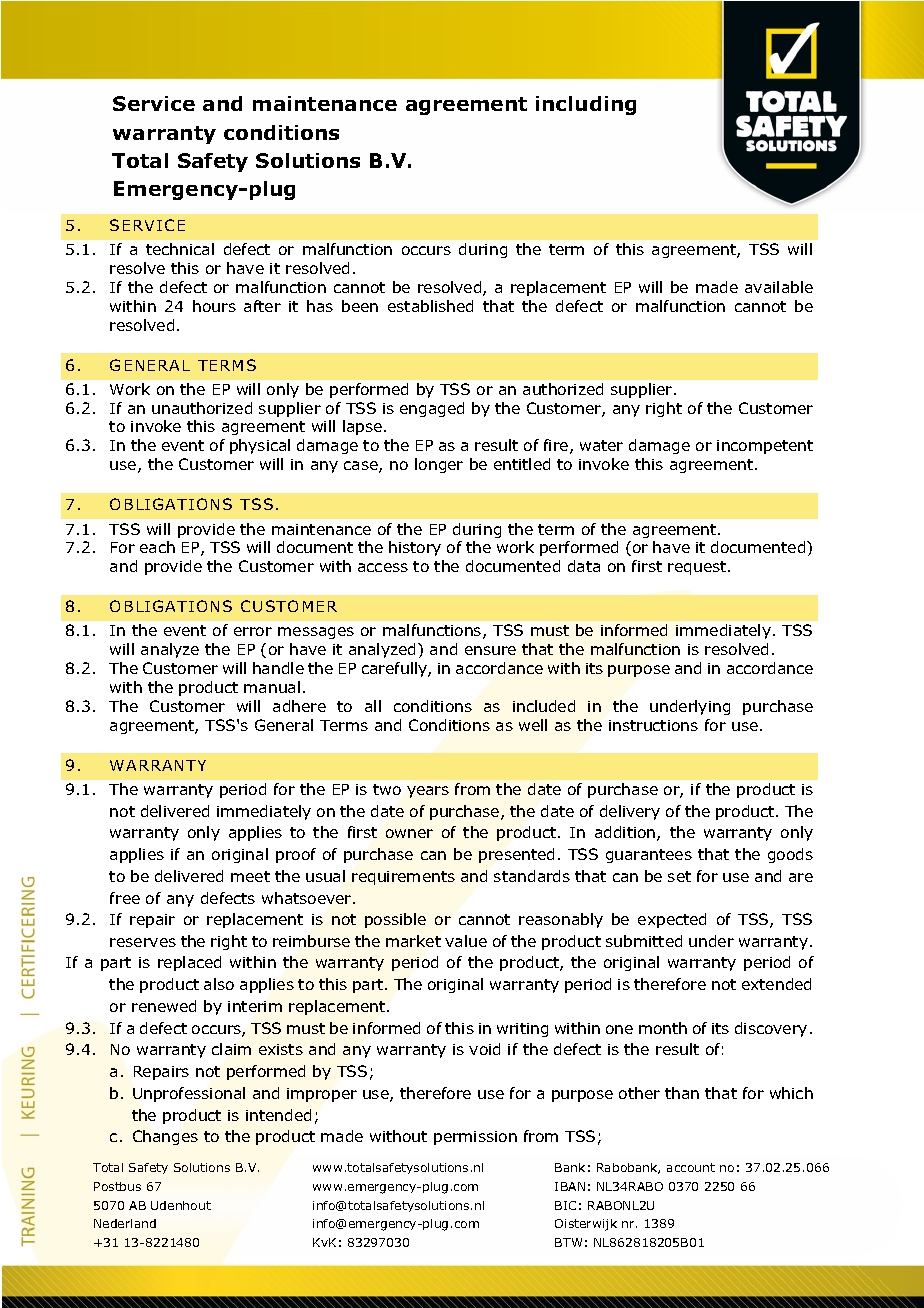 Image resolution: width=924 pixels, height=1308 pixels. Describe the element at coordinates (586, 105) in the screenshot. I see `including` at that location.
